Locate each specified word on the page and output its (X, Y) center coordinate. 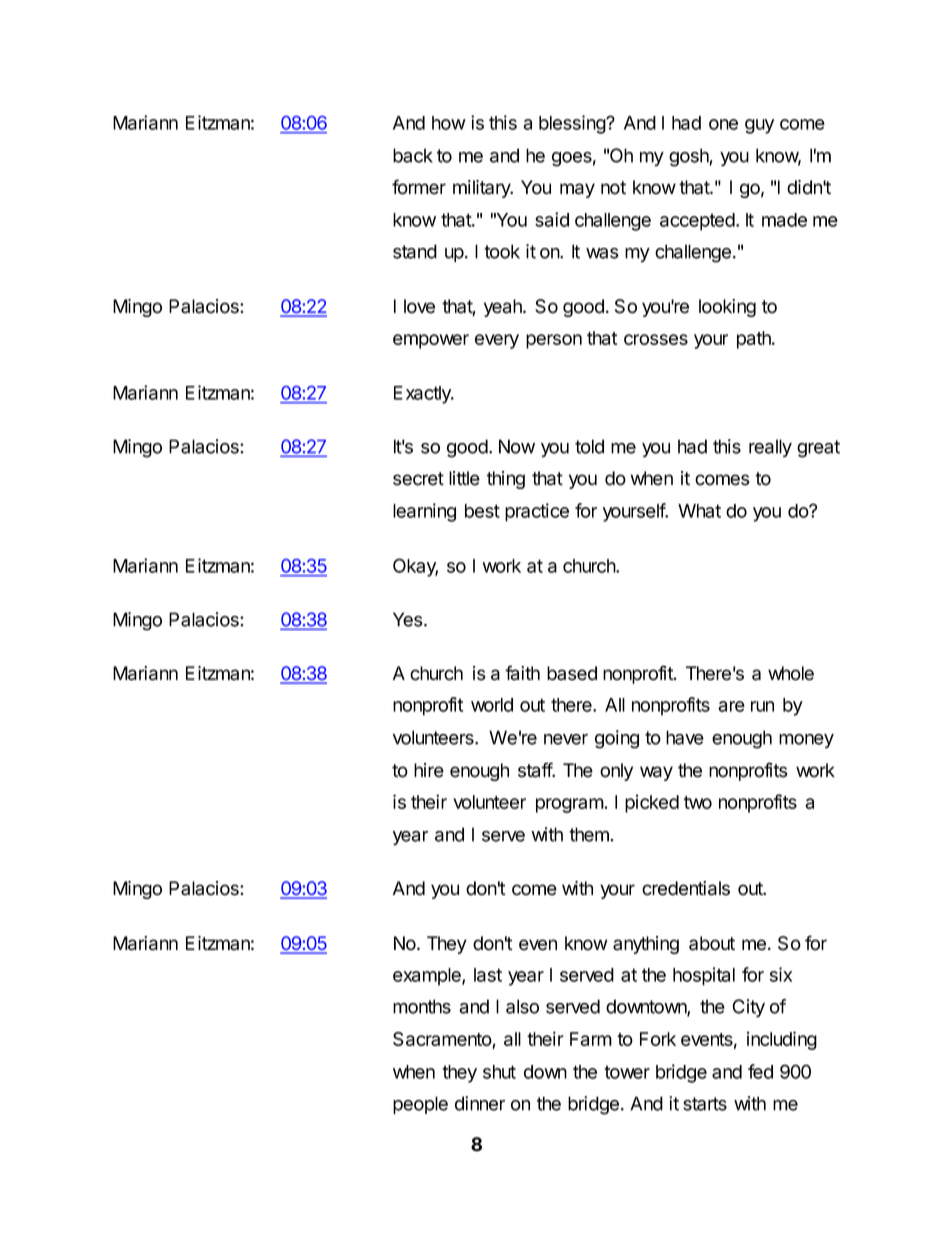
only (616, 772)
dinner (480, 1103)
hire (429, 770)
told (589, 446)
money (806, 741)
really (770, 448)
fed (760, 1071)
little (464, 478)
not (613, 188)
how (448, 123)
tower (627, 1072)
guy (759, 126)
